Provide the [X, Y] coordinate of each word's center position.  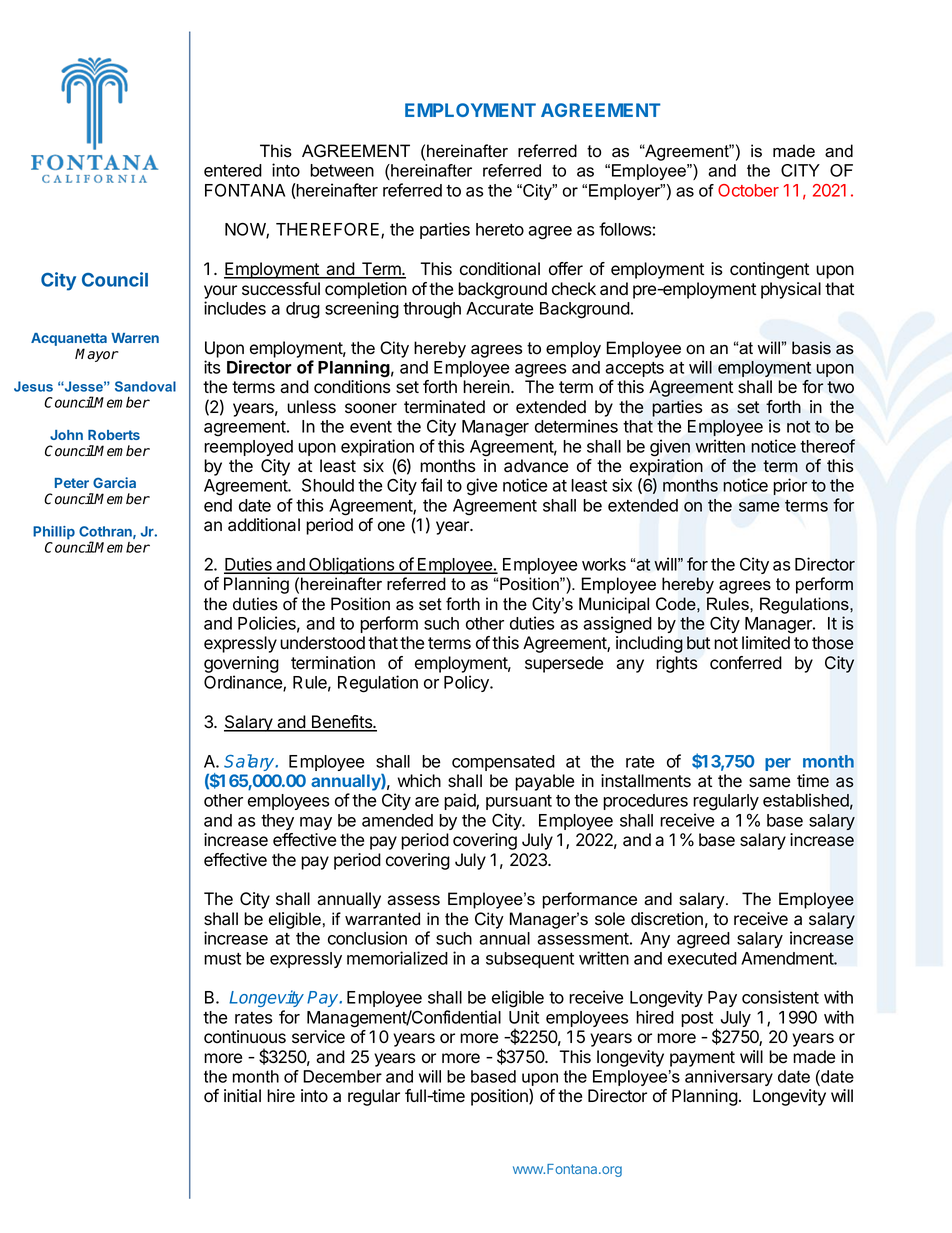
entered [233, 170]
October [748, 190]
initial [242, 1096]
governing [241, 664]
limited [766, 643]
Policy [467, 683]
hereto [500, 229]
